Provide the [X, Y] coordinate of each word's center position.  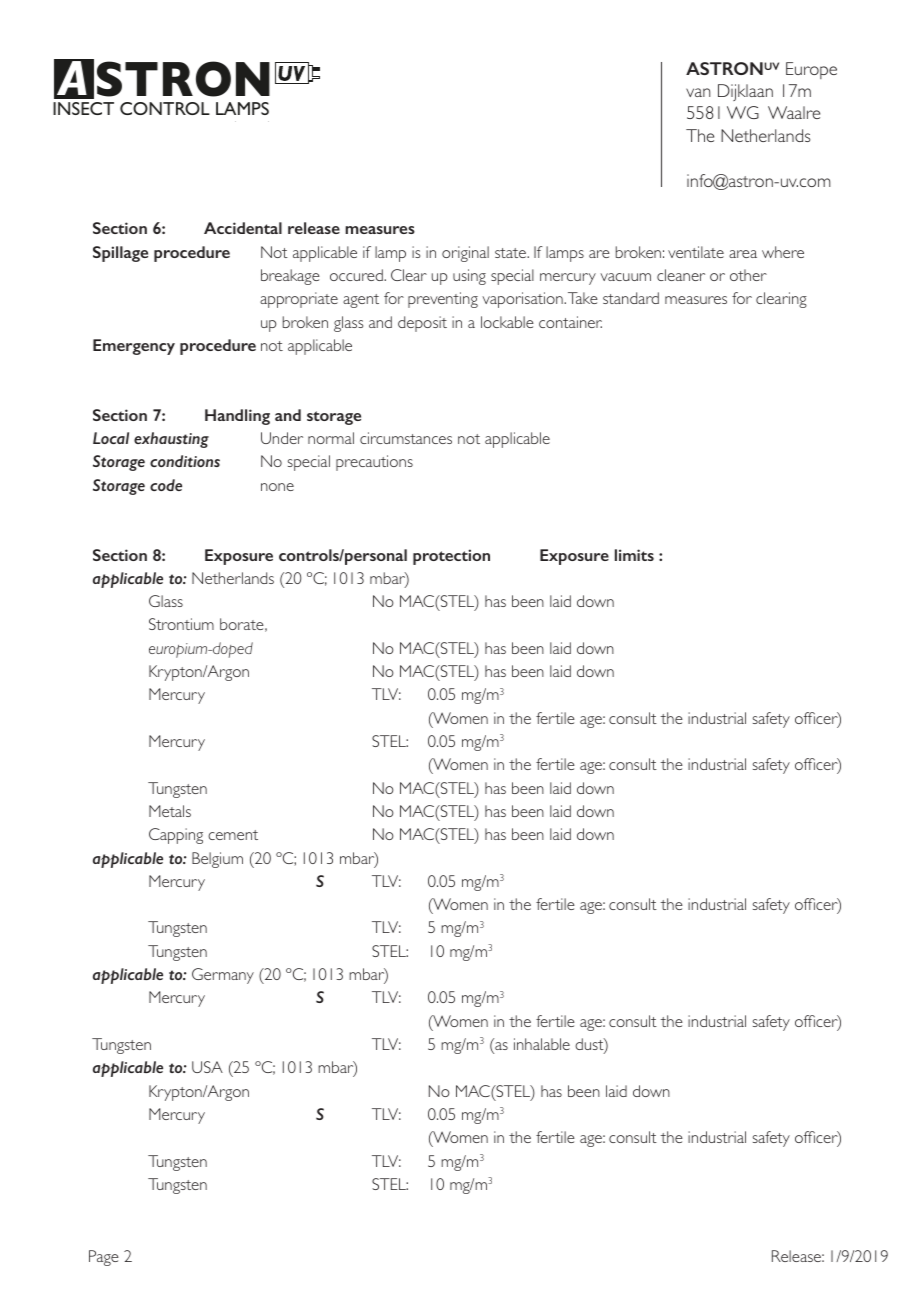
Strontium [181, 624]
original [465, 254]
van [698, 92]
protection [451, 557]
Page [104, 1258]
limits [634, 555]
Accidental [243, 228]
